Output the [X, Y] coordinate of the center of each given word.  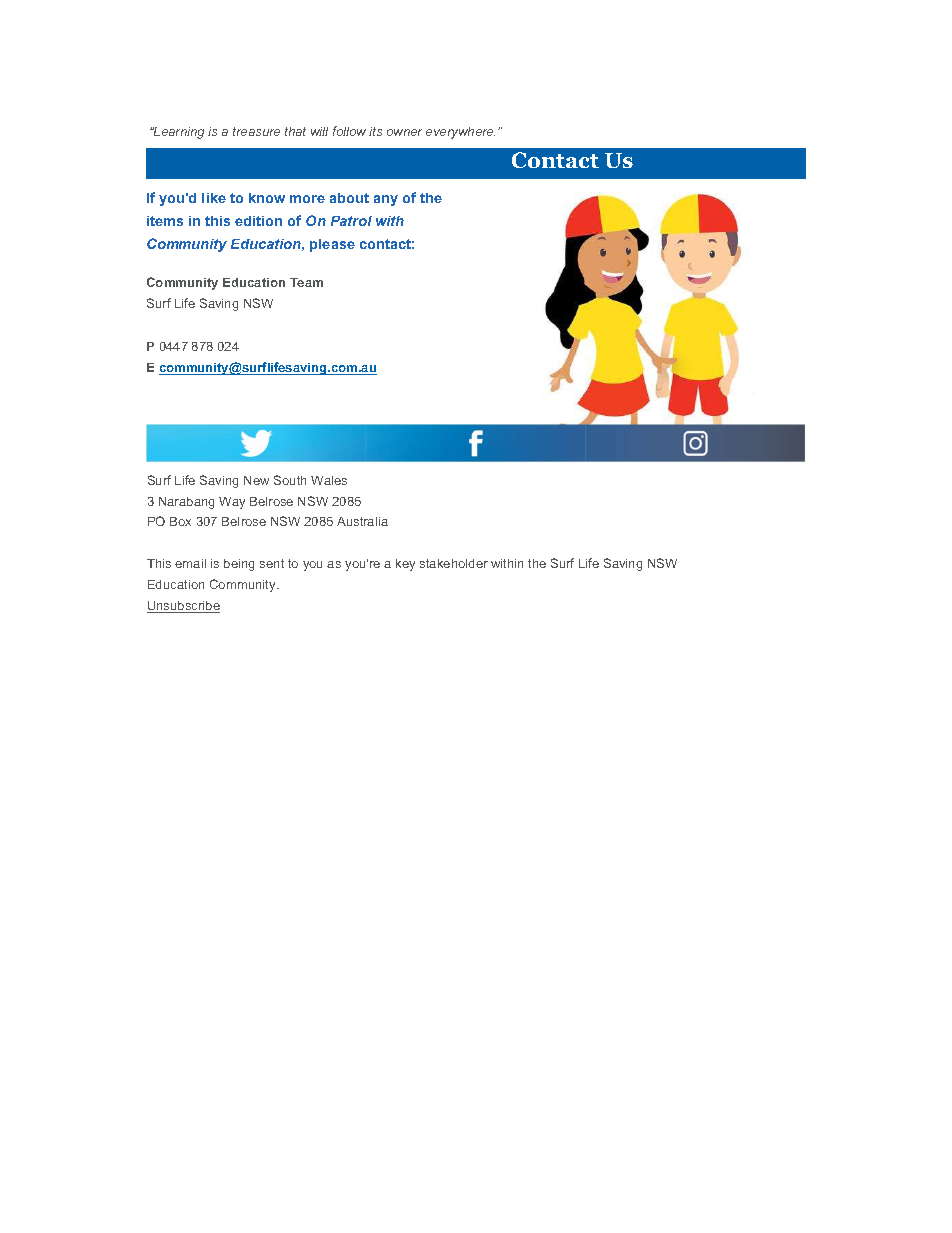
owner [404, 132]
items [165, 221]
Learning [178, 133]
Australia [362, 521]
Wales [329, 480]
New [256, 480]
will [319, 131]
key [405, 565]
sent [272, 563]
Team [306, 282]
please [332, 245]
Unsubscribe [183, 607]
